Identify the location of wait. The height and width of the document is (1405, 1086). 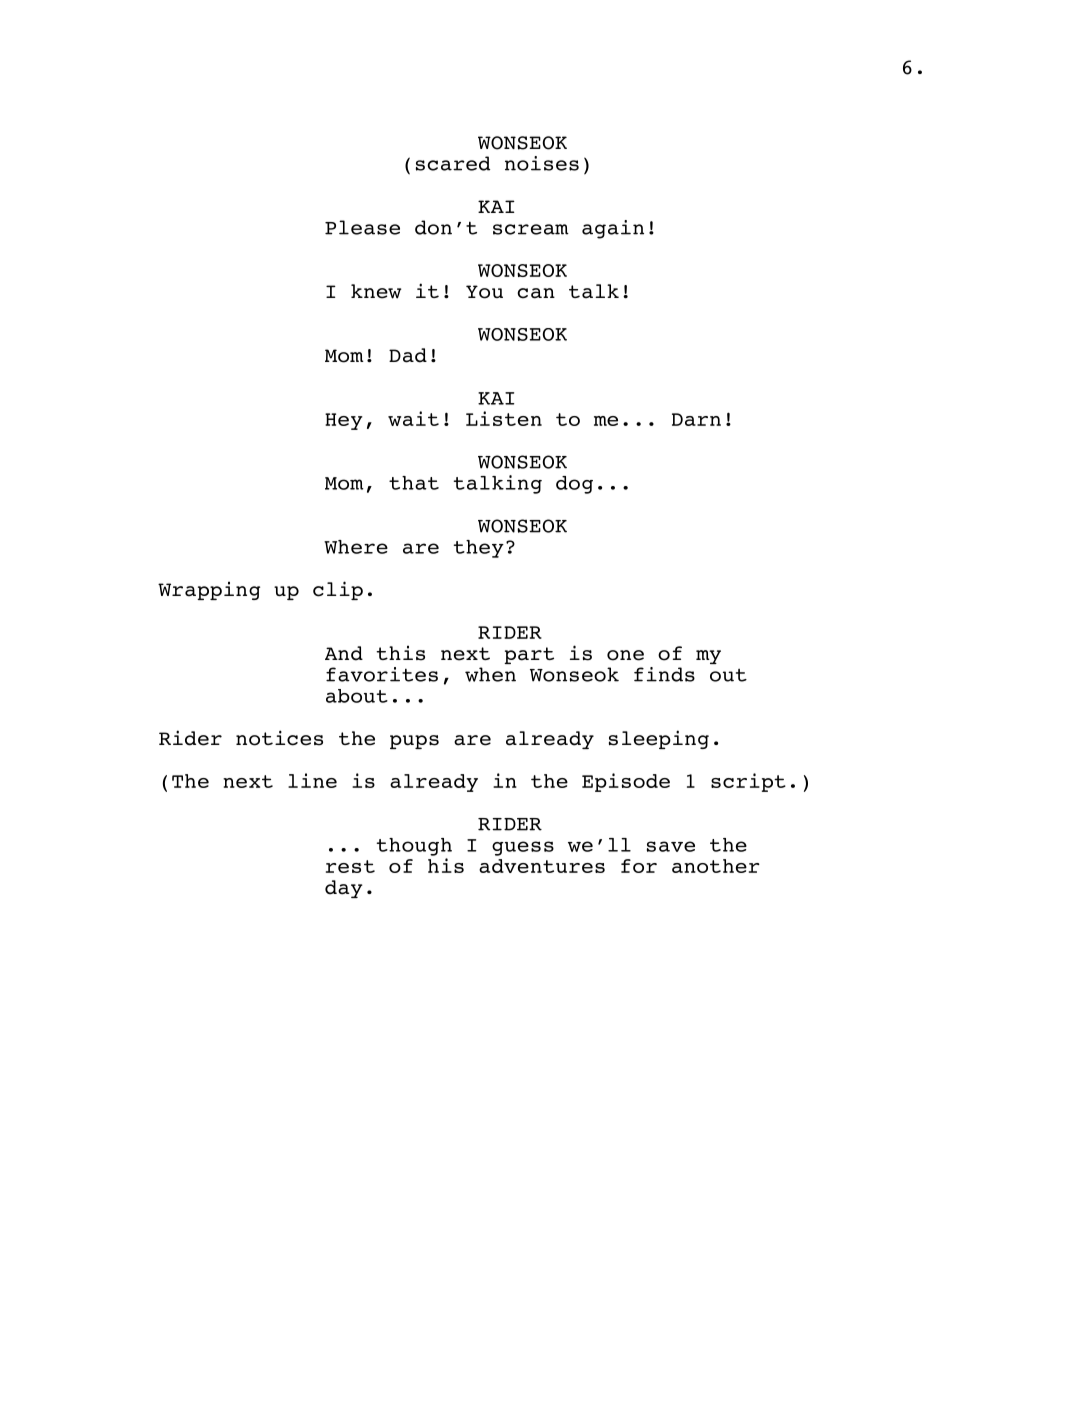
(413, 418).
